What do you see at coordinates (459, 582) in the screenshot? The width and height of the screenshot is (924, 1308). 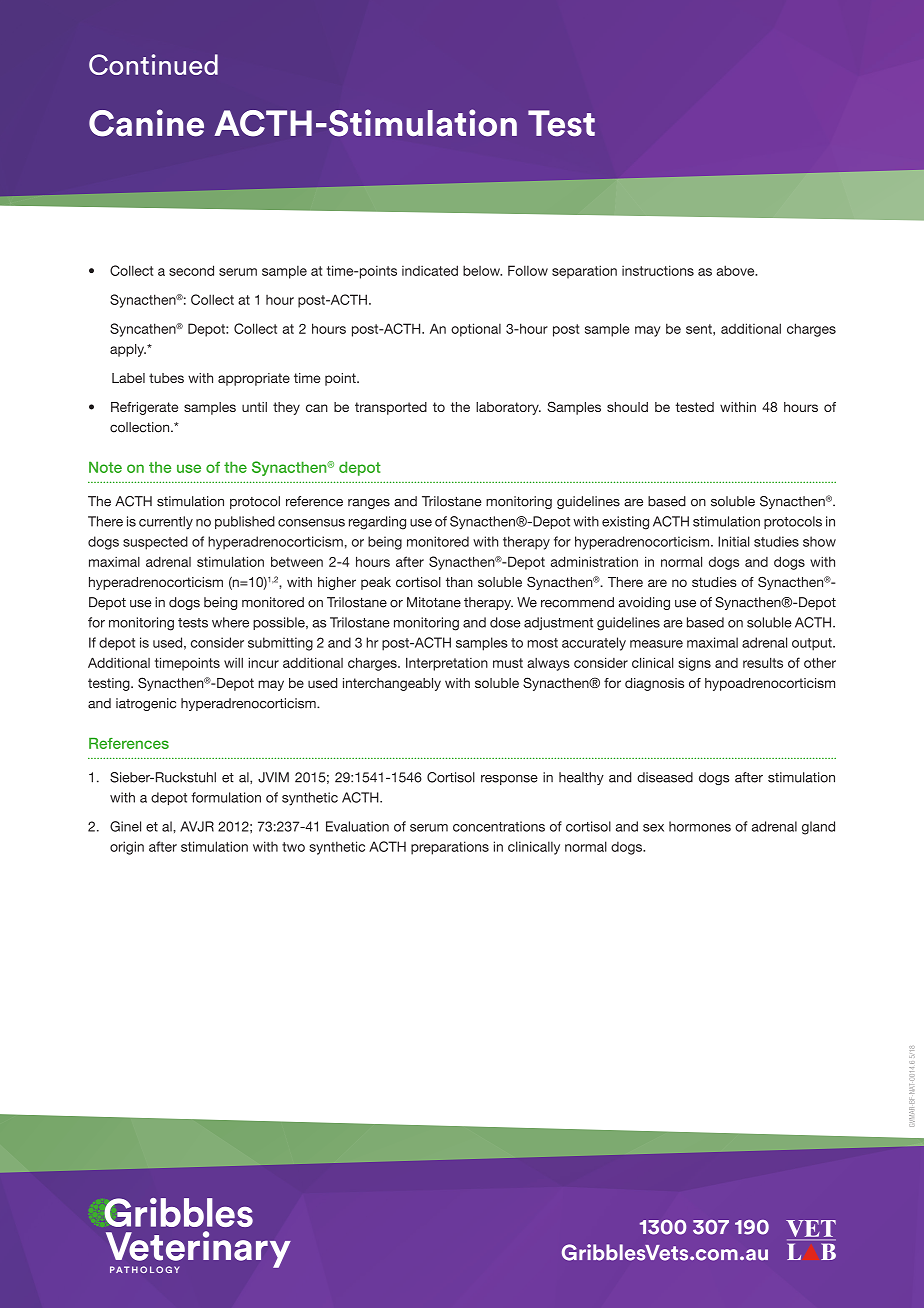 I see `than` at bounding box center [459, 582].
